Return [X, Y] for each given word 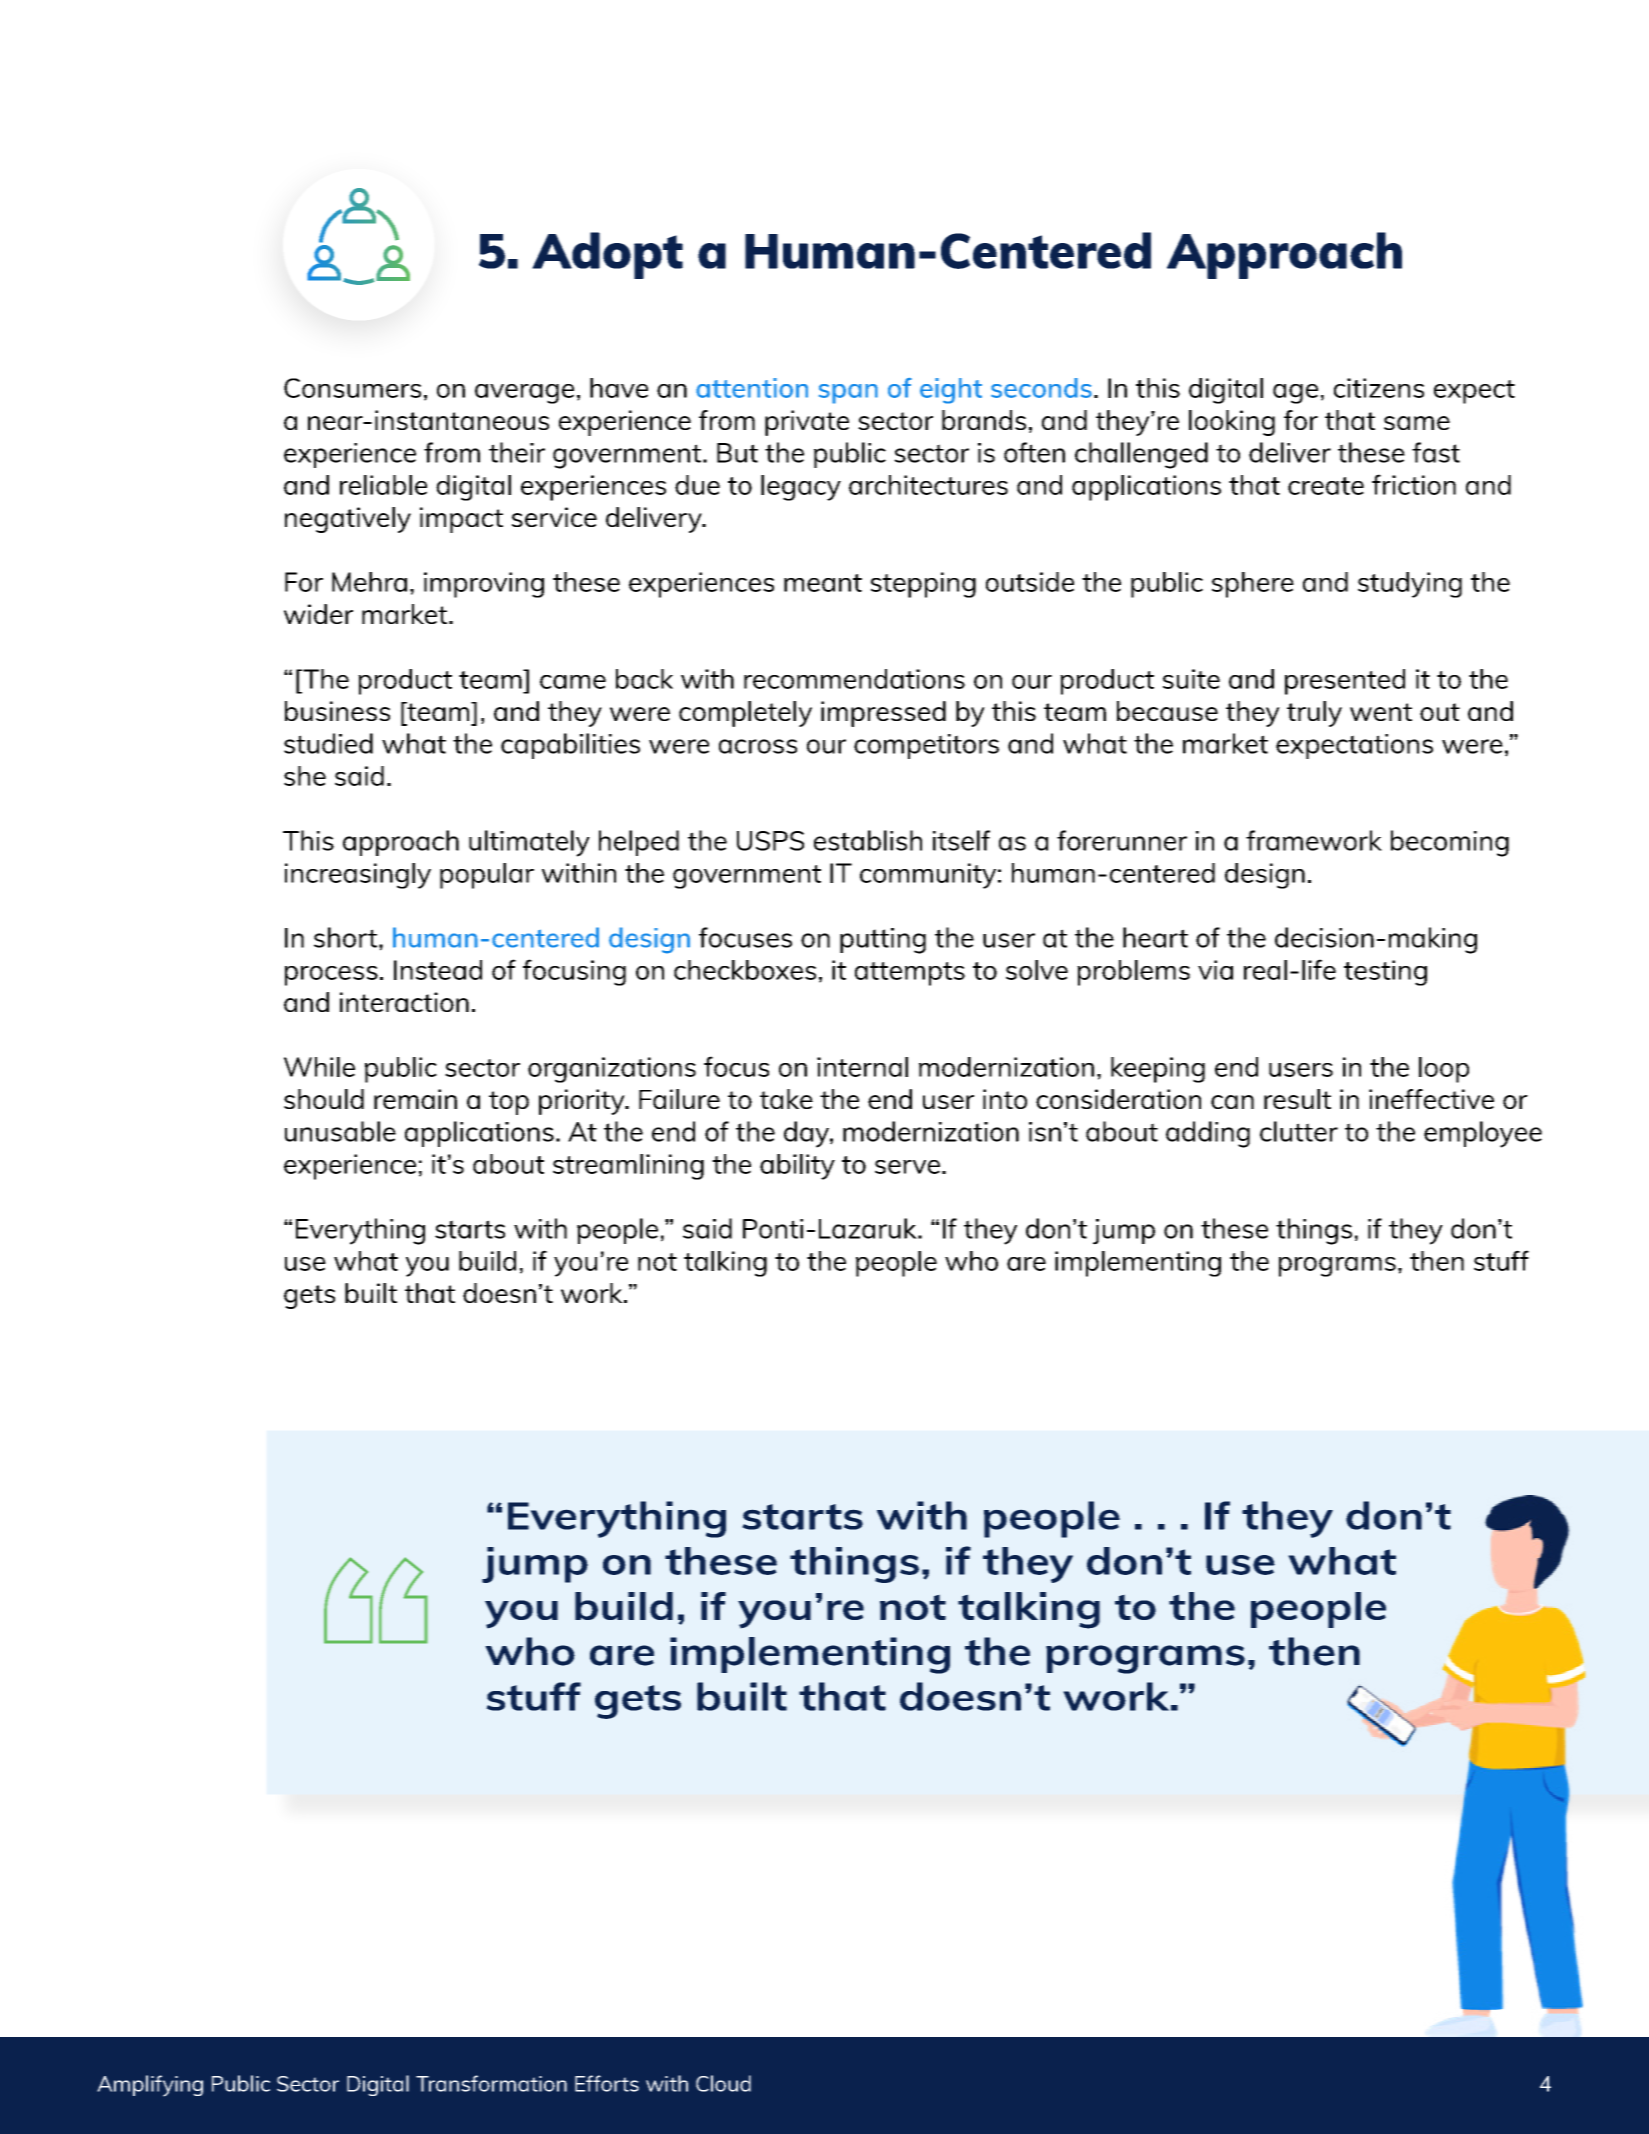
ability [797, 1167]
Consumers [352, 388]
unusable [340, 1131]
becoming [1450, 843]
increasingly [358, 876]
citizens [1379, 388]
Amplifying [150, 2086]
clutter [1299, 1131]
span [848, 394]
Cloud [723, 2083]
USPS [770, 841]
